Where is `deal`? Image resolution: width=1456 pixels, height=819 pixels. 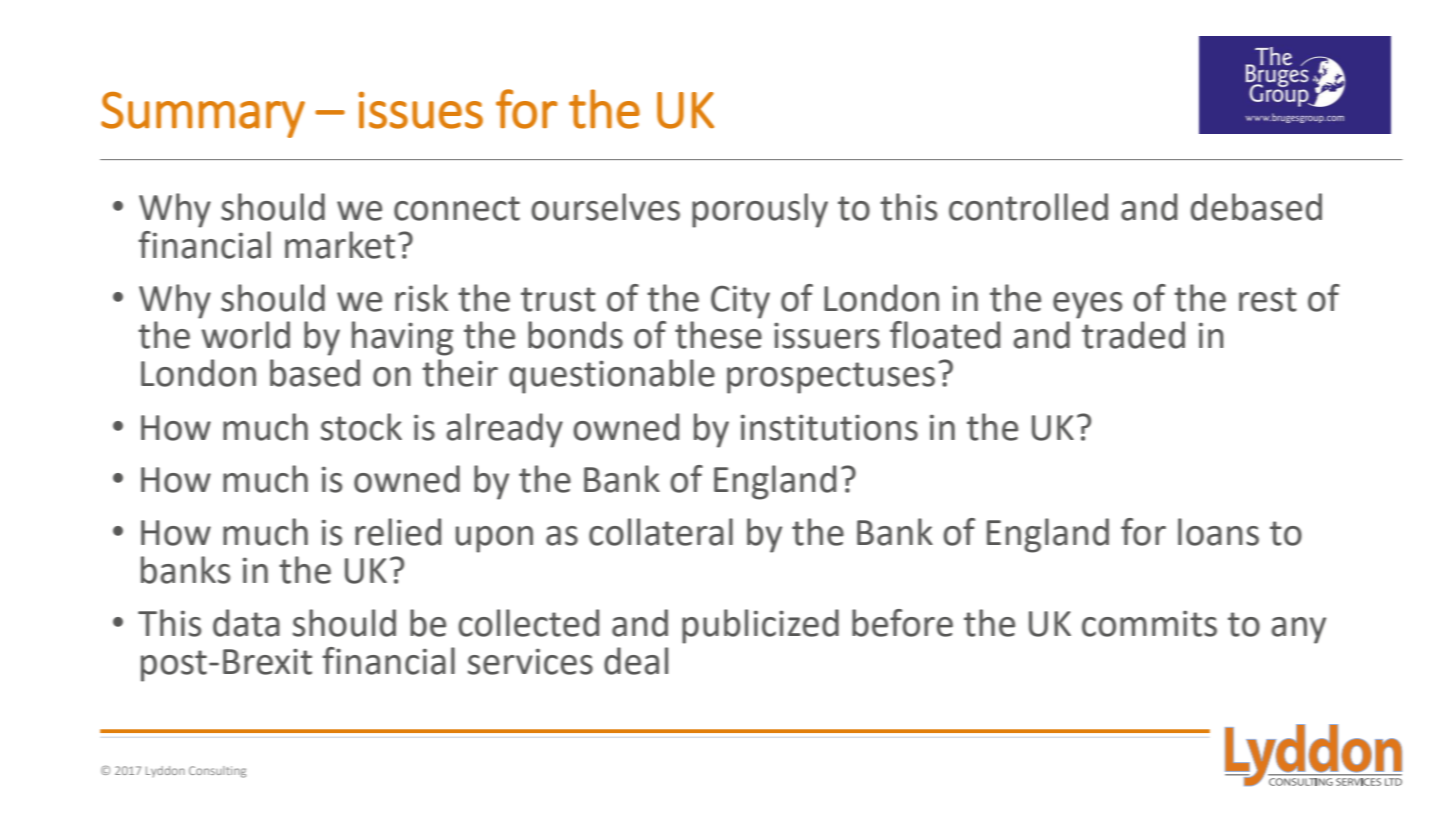
deal is located at coordinates (636, 661).
